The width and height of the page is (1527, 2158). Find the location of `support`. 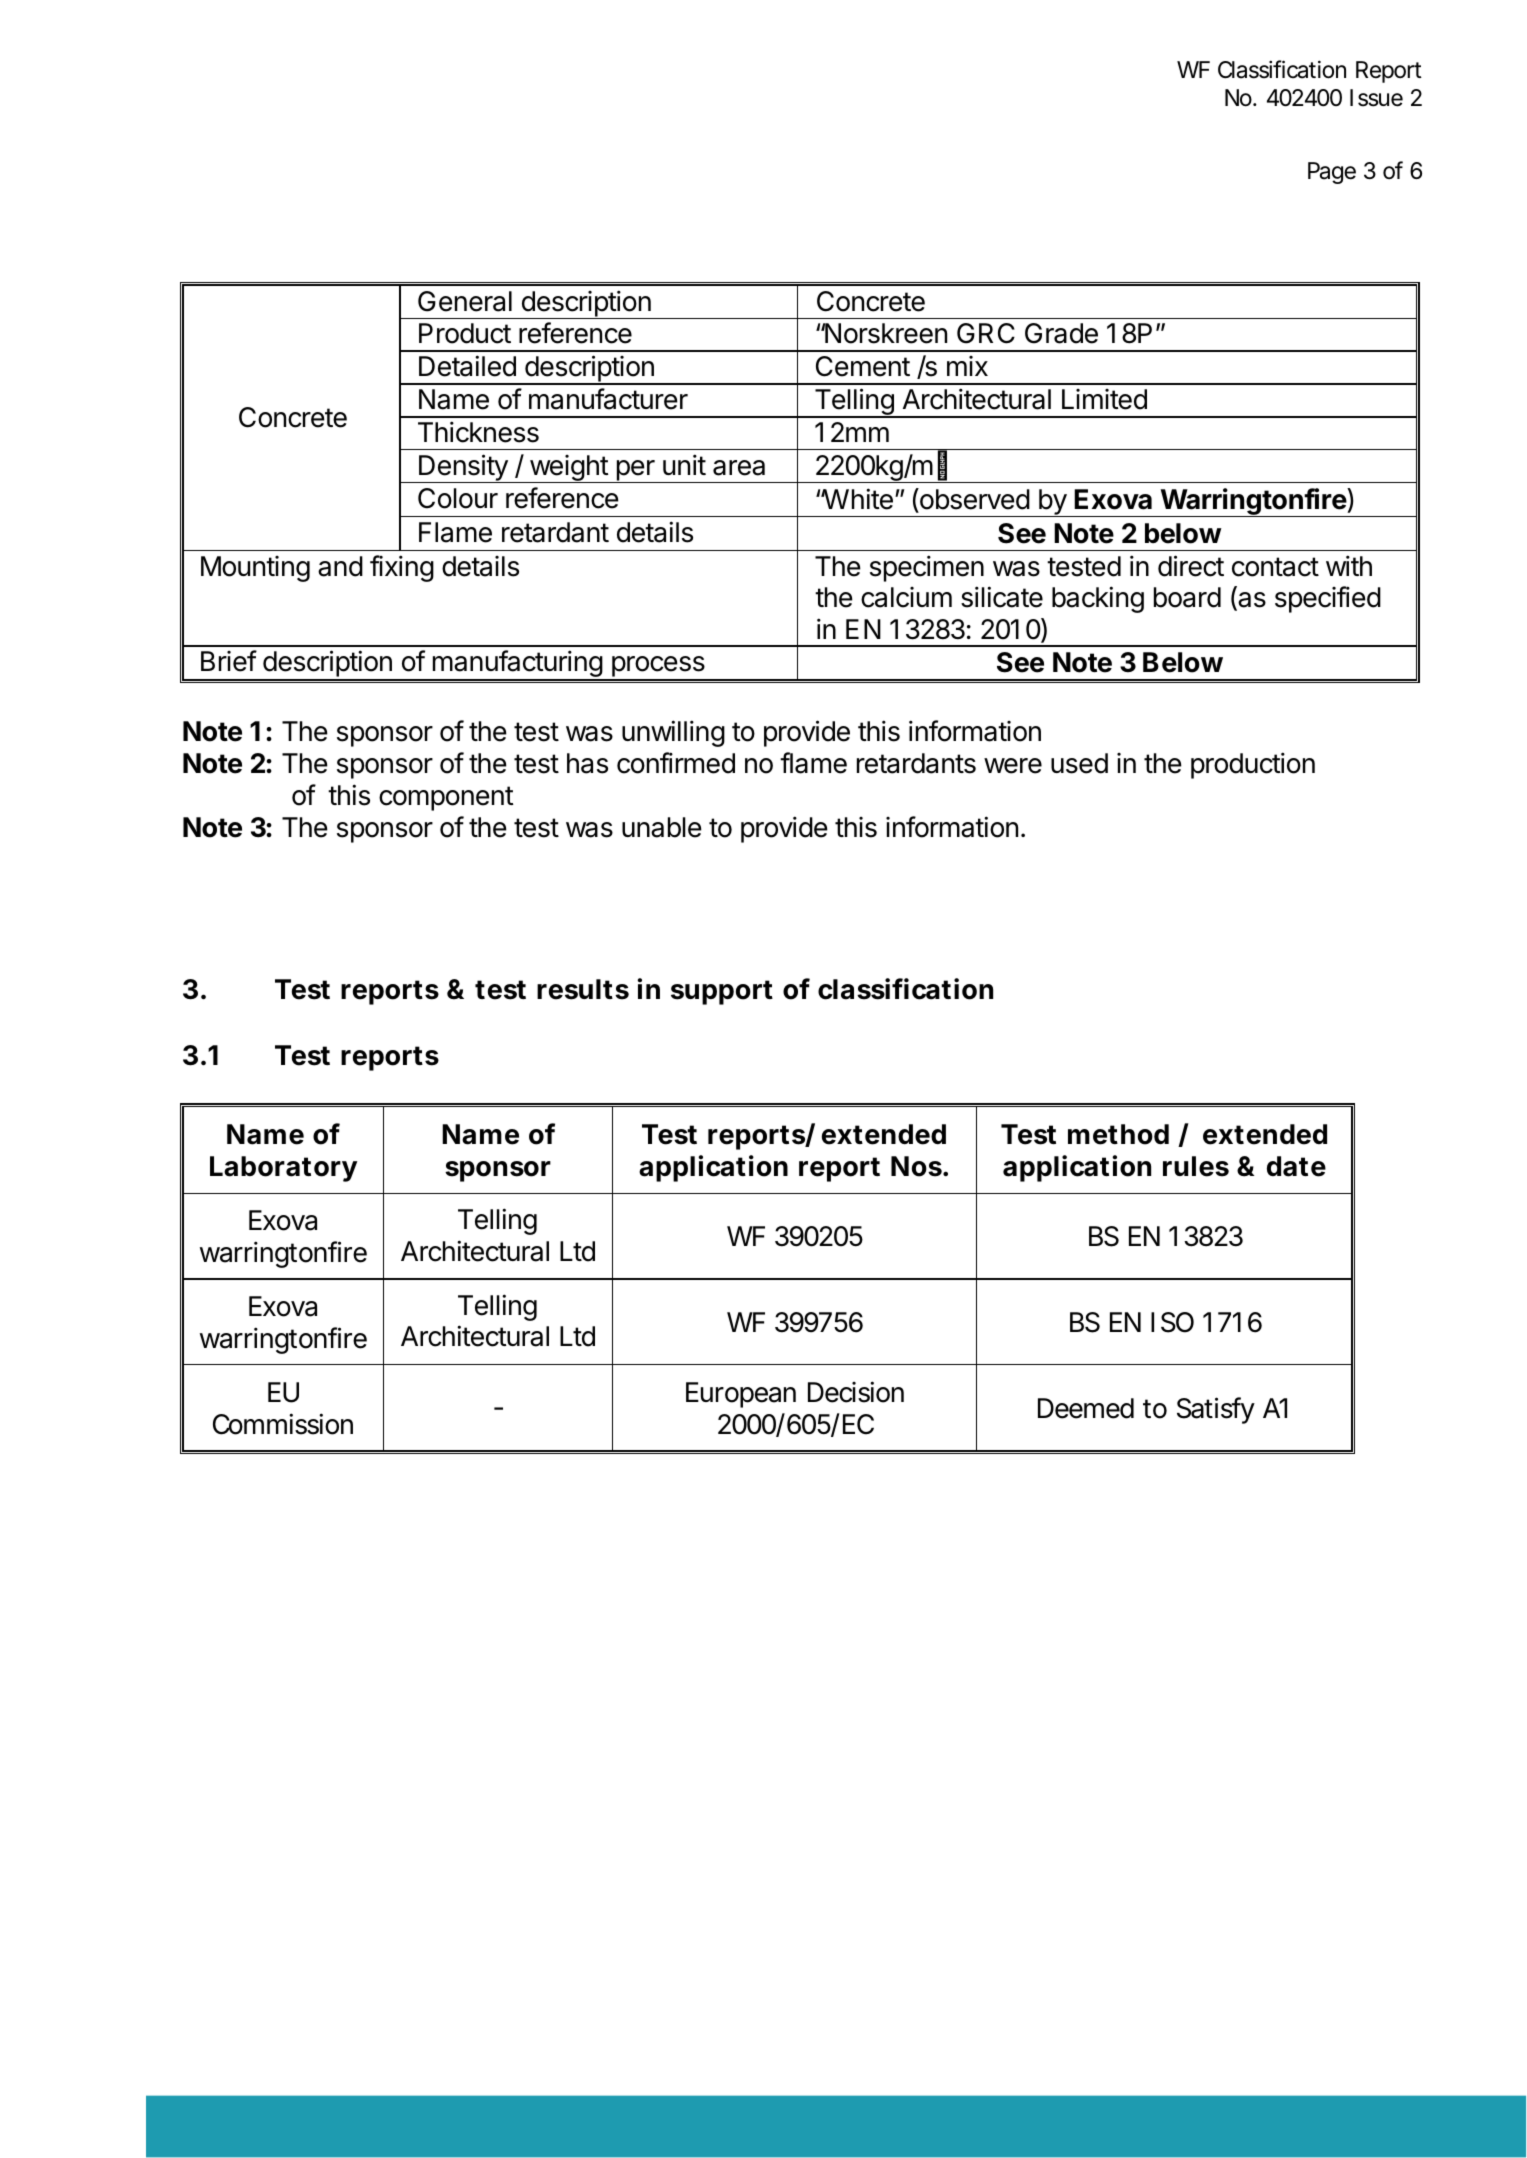

support is located at coordinates (722, 992).
